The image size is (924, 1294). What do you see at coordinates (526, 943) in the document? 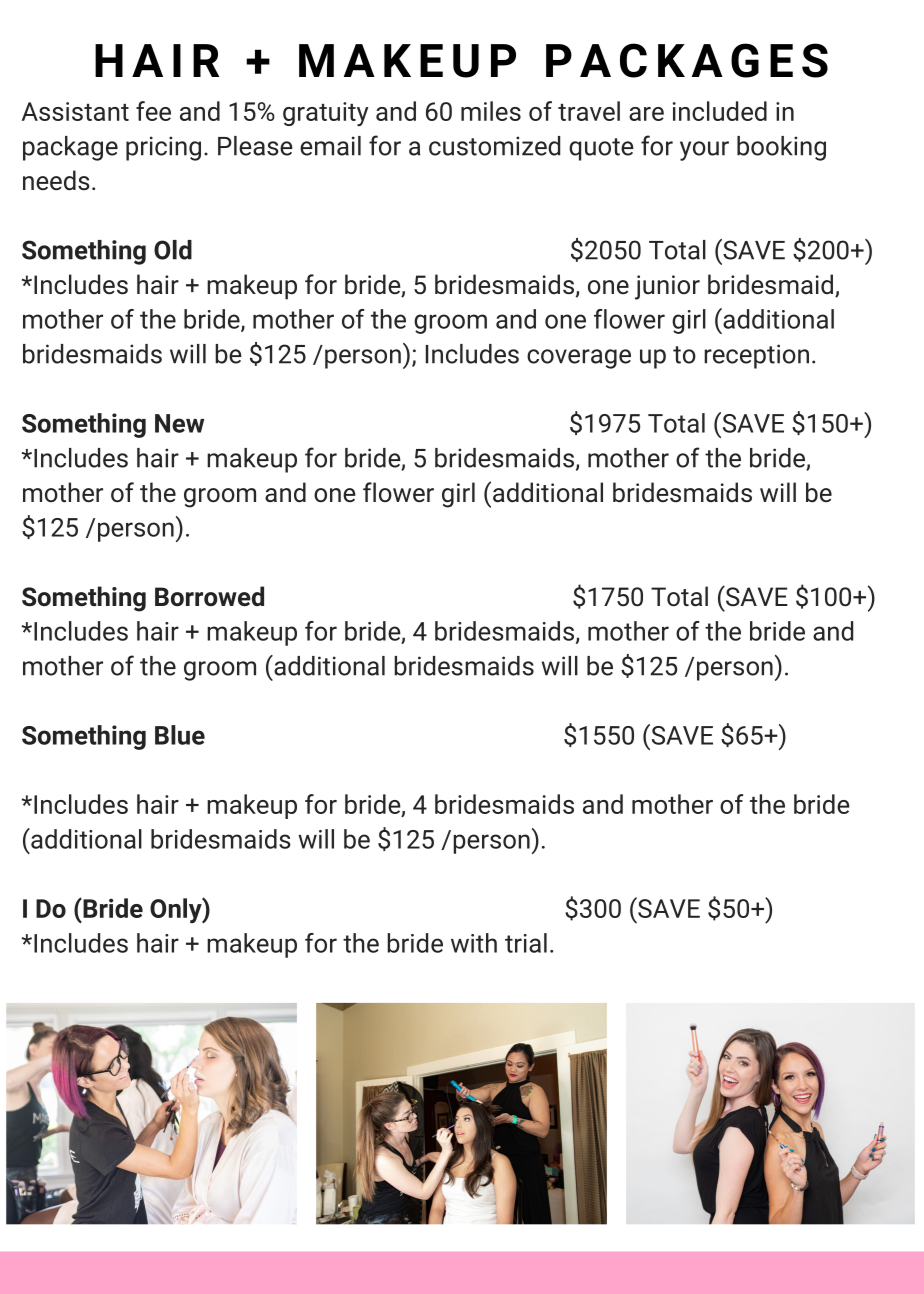
I see `trial` at bounding box center [526, 943].
